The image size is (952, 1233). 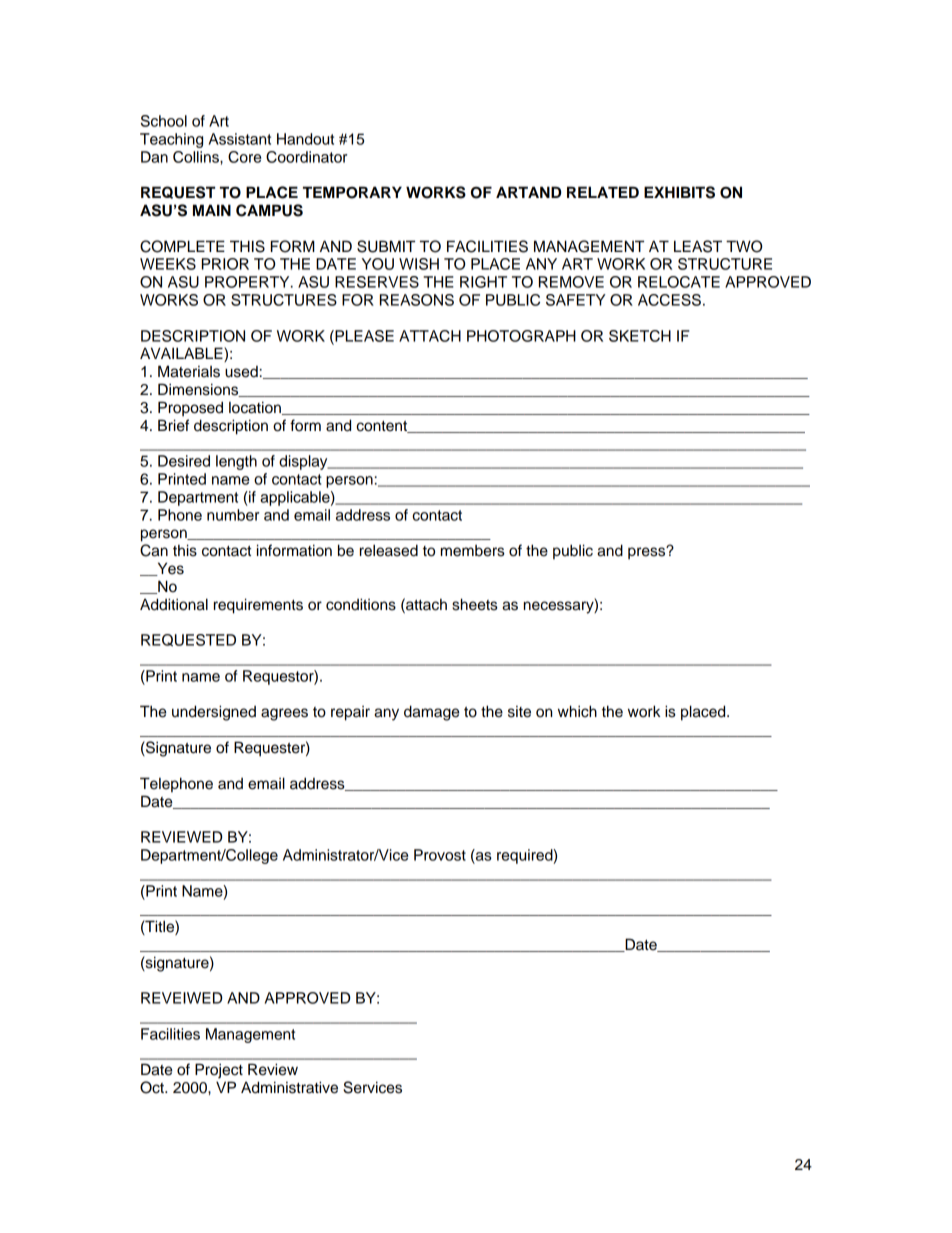 I want to click on Project, so click(x=219, y=1071).
